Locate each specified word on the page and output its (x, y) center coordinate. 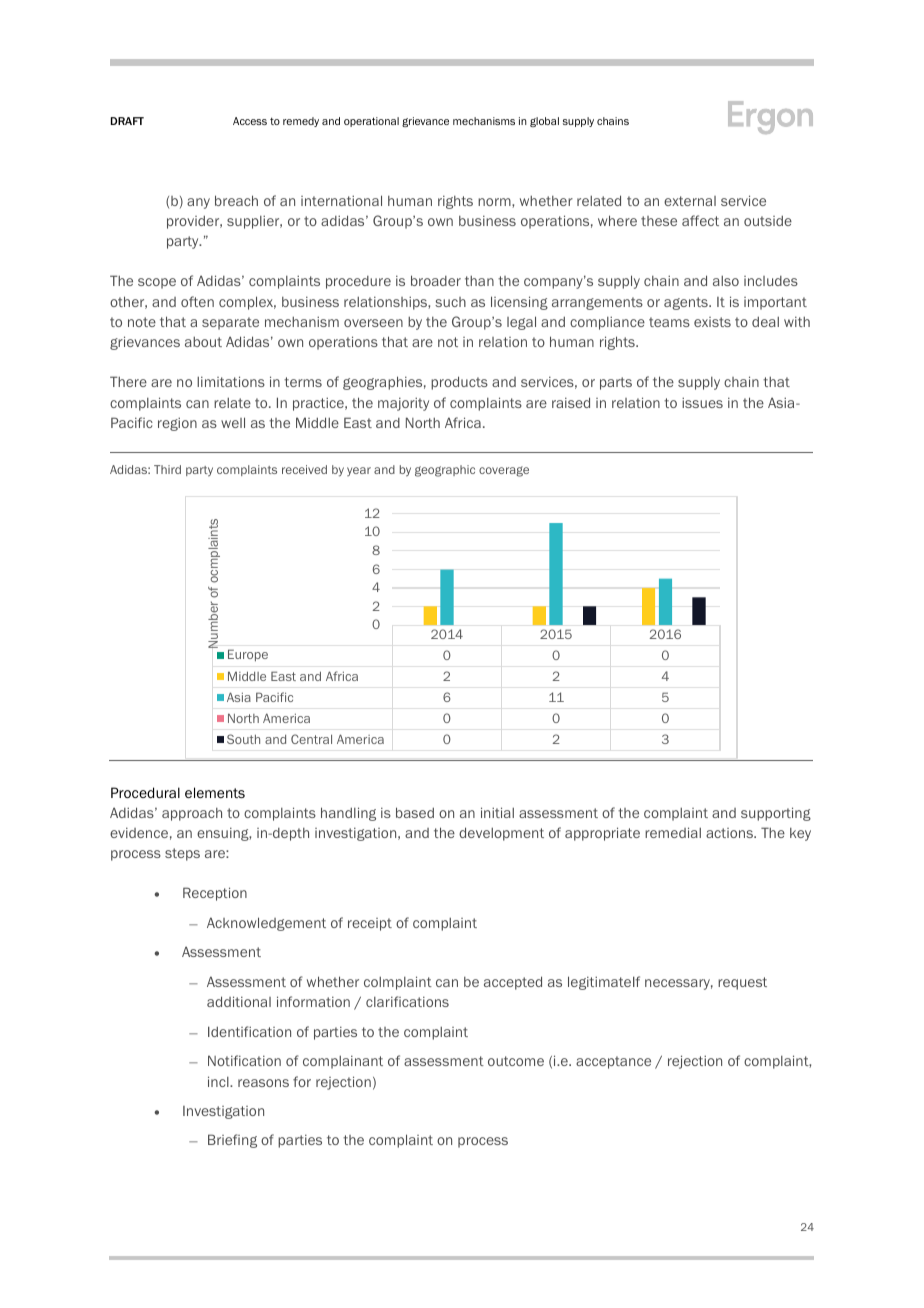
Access (250, 121)
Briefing (232, 1141)
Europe (248, 655)
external (690, 201)
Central (311, 739)
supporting (776, 814)
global (544, 122)
